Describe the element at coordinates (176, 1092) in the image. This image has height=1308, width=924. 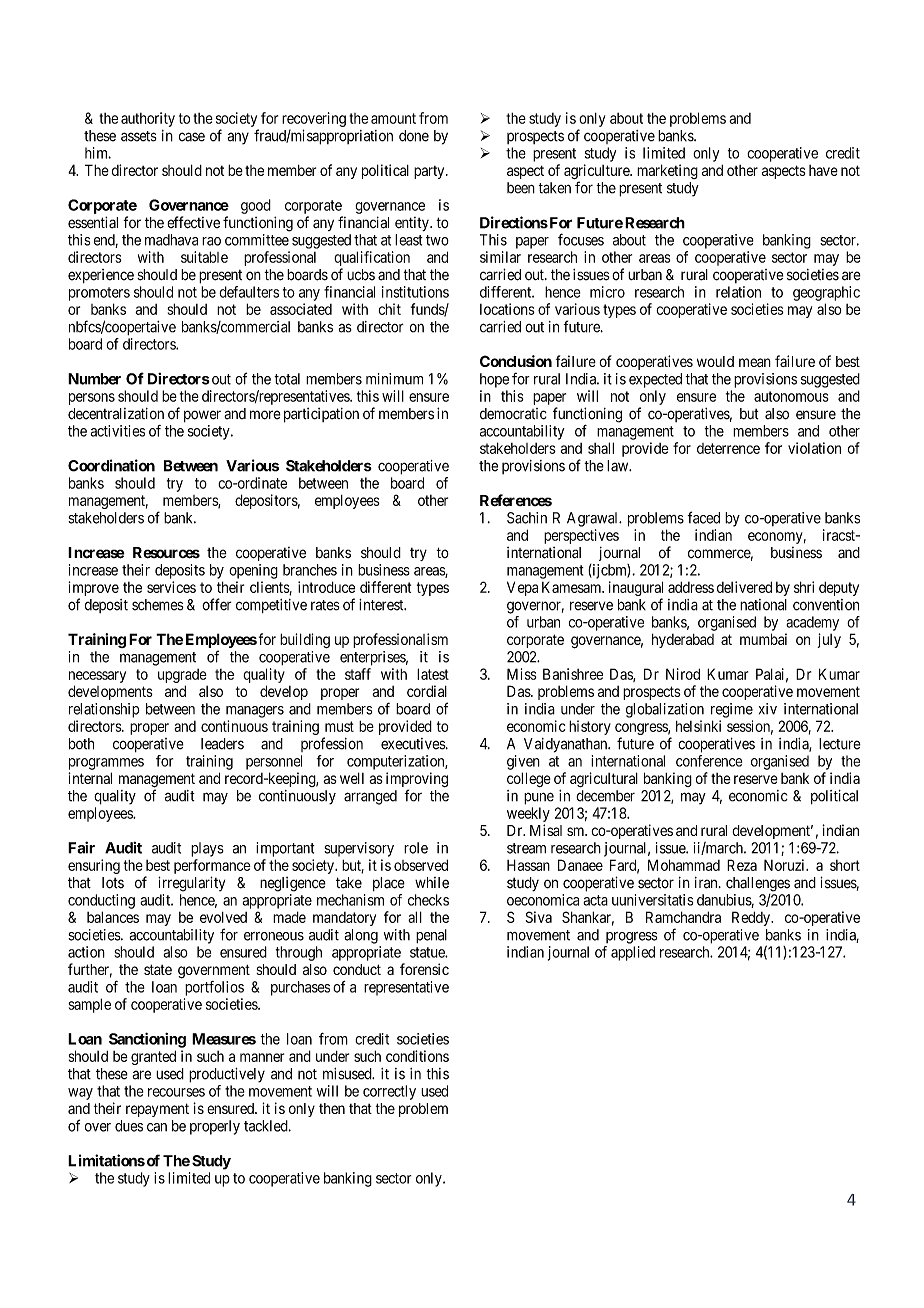
I see `recourses` at that location.
